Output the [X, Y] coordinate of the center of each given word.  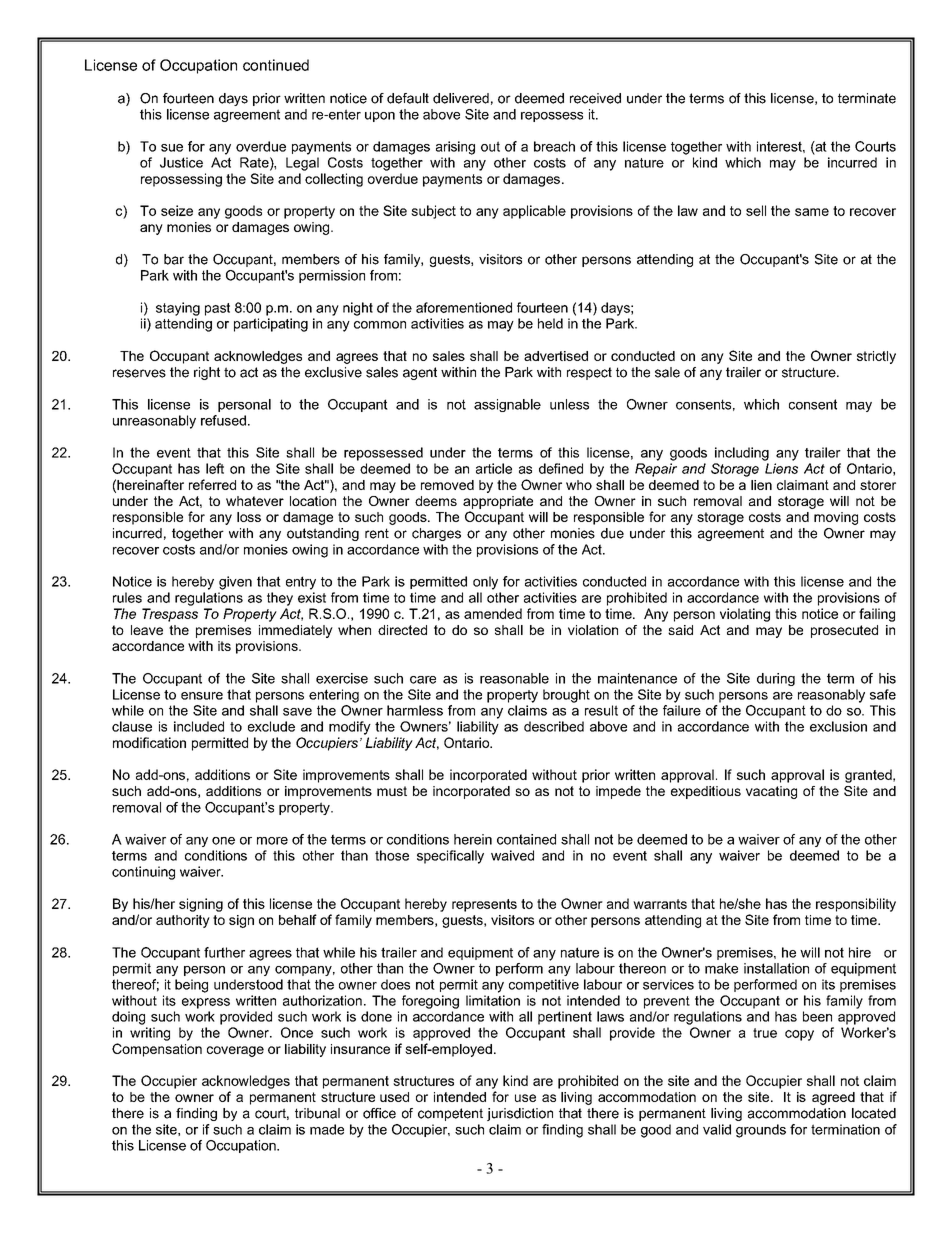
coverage [235, 1051]
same [812, 212]
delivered [461, 98]
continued [276, 65]
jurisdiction [520, 1114]
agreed [833, 1098]
